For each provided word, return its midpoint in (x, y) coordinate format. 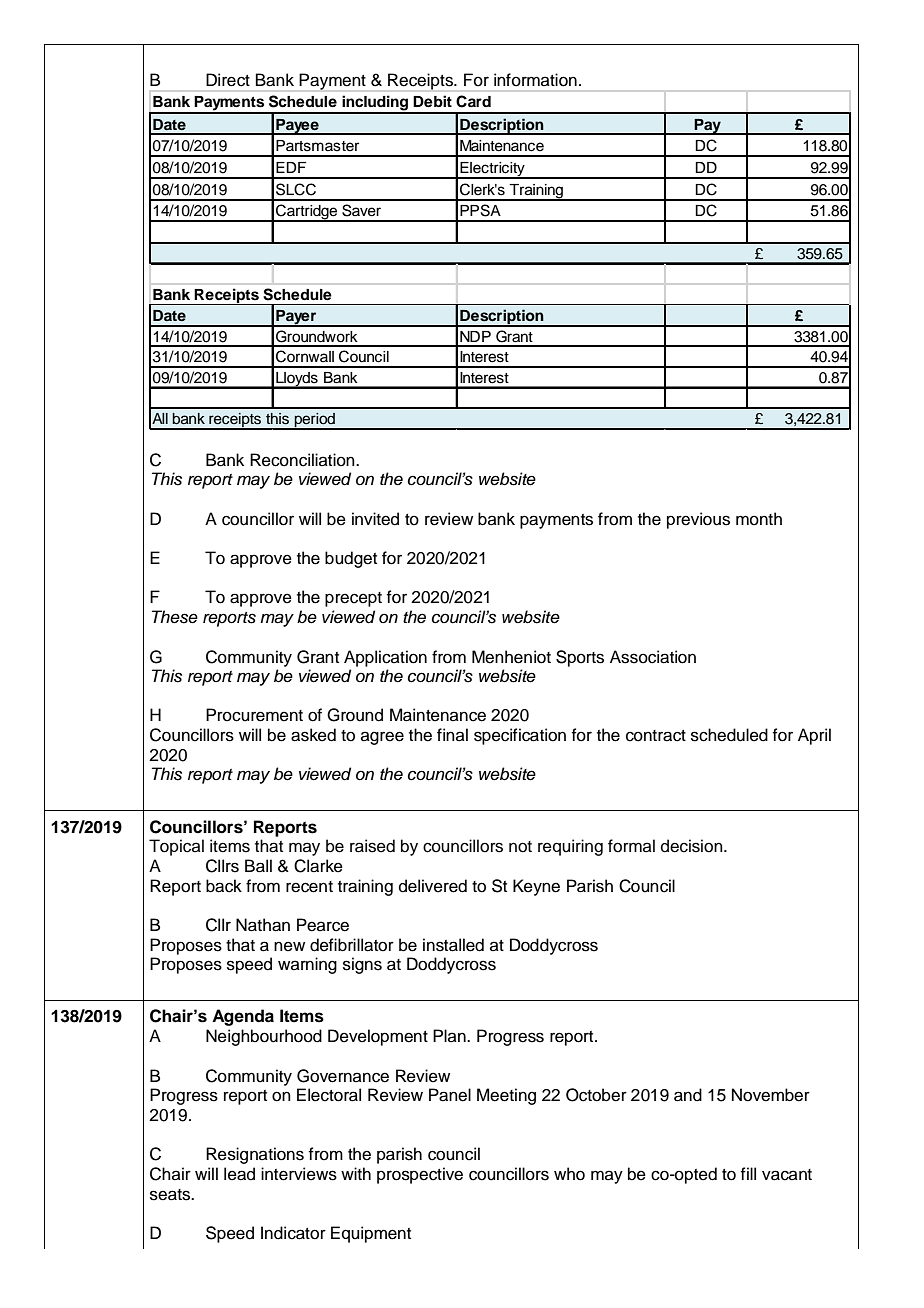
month (759, 519)
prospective (420, 1175)
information (535, 80)
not (520, 847)
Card (473, 101)
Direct (228, 80)
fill (748, 1173)
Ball (258, 866)
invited (375, 519)
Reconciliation (303, 460)
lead (239, 1174)
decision (693, 846)
